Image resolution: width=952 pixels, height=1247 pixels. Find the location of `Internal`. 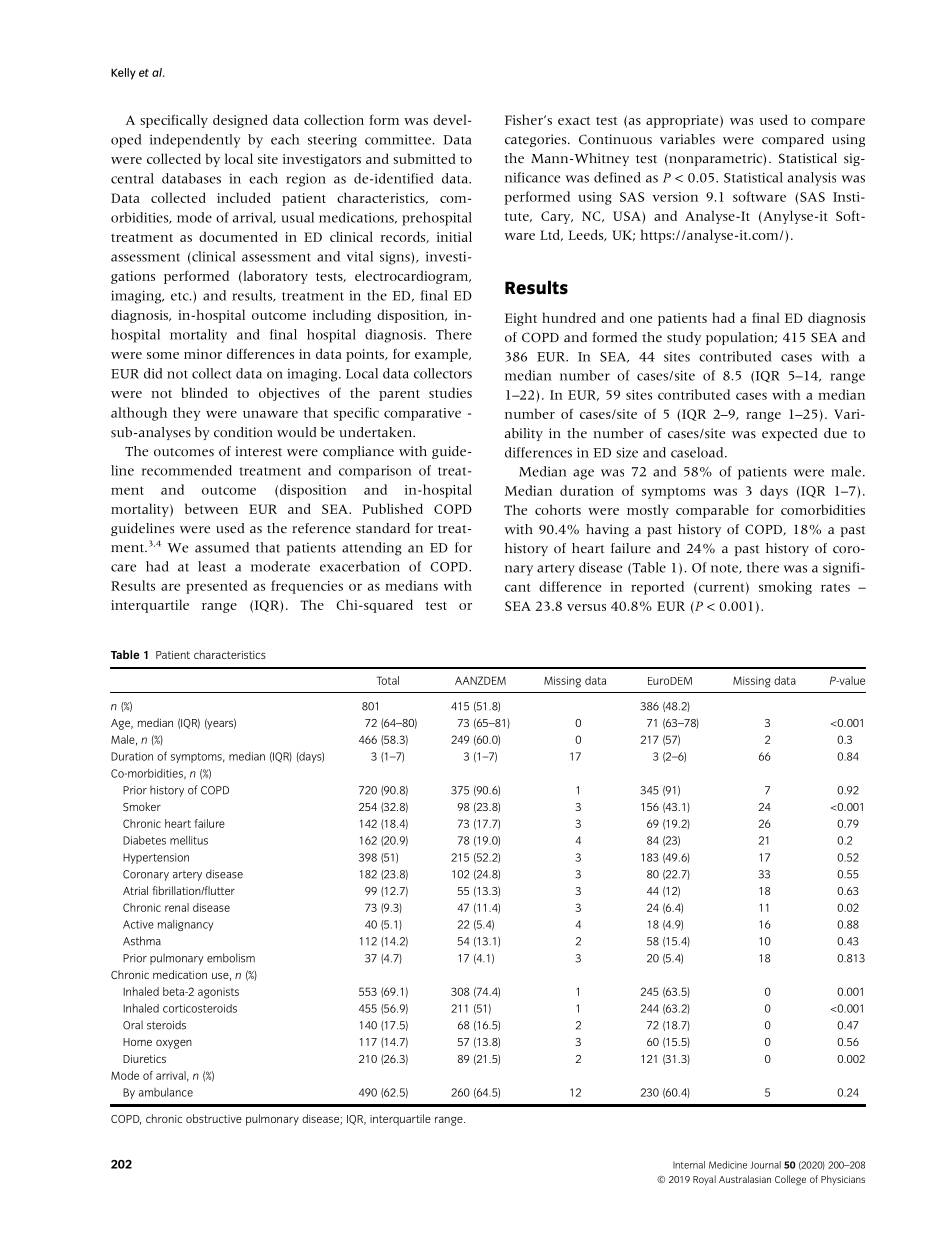

Internal is located at coordinates (689, 1165).
